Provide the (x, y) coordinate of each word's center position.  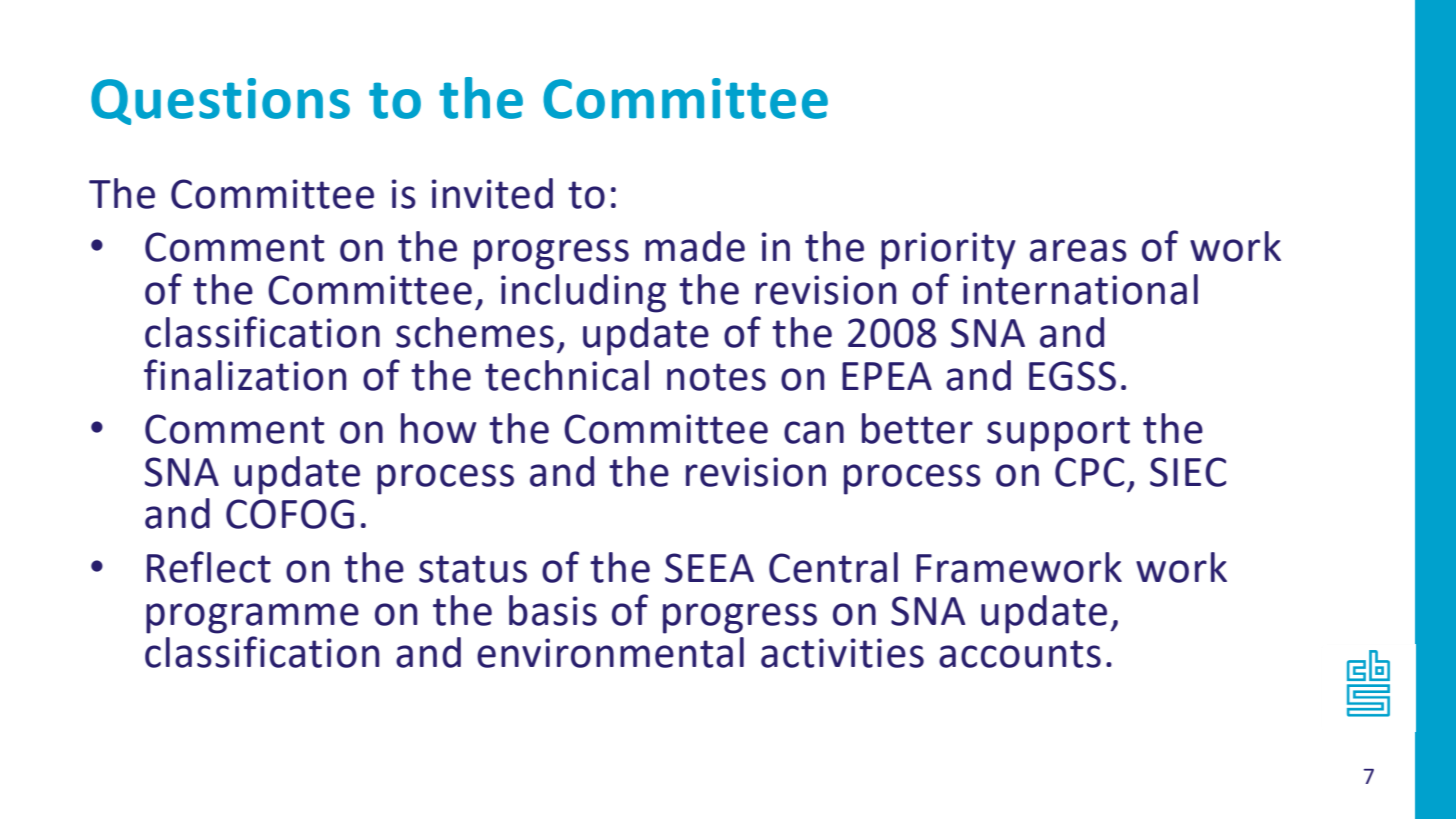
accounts (1020, 654)
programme (252, 618)
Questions (220, 101)
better (917, 428)
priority (948, 251)
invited (492, 193)
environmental (610, 652)
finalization (245, 375)
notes (716, 377)
